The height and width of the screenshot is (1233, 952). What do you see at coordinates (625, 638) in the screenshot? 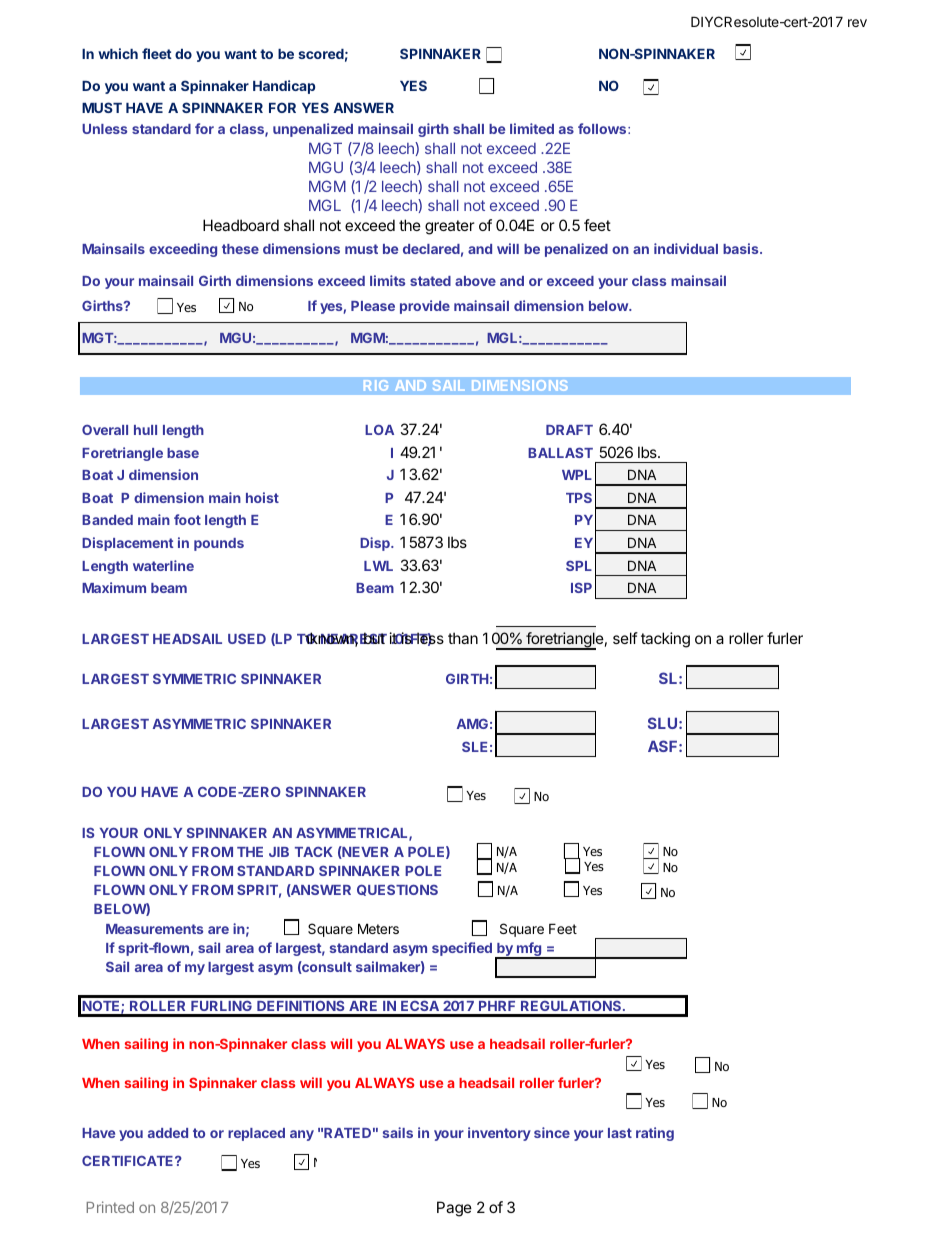
I see `self` at bounding box center [625, 638].
